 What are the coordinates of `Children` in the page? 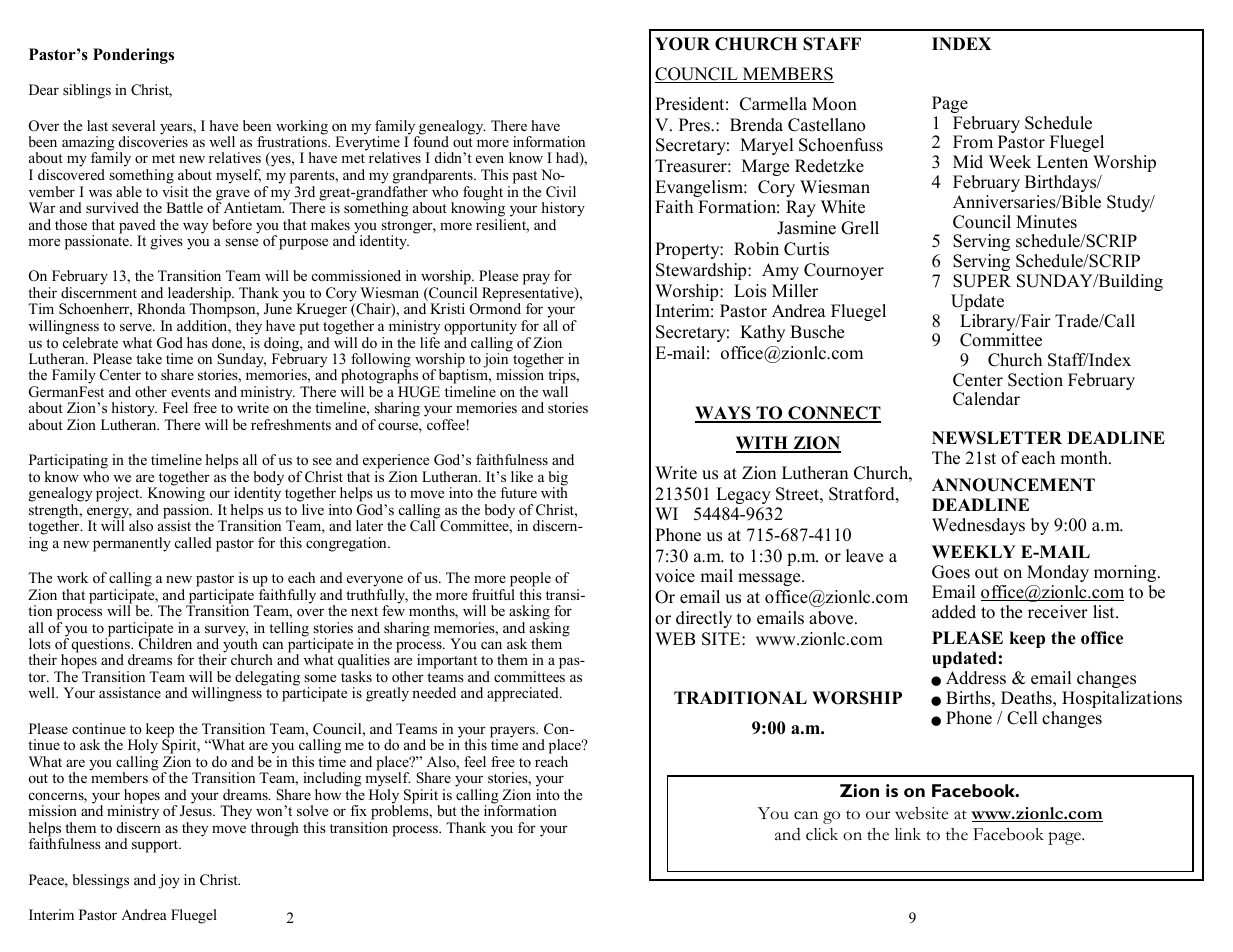 It's located at (165, 643).
